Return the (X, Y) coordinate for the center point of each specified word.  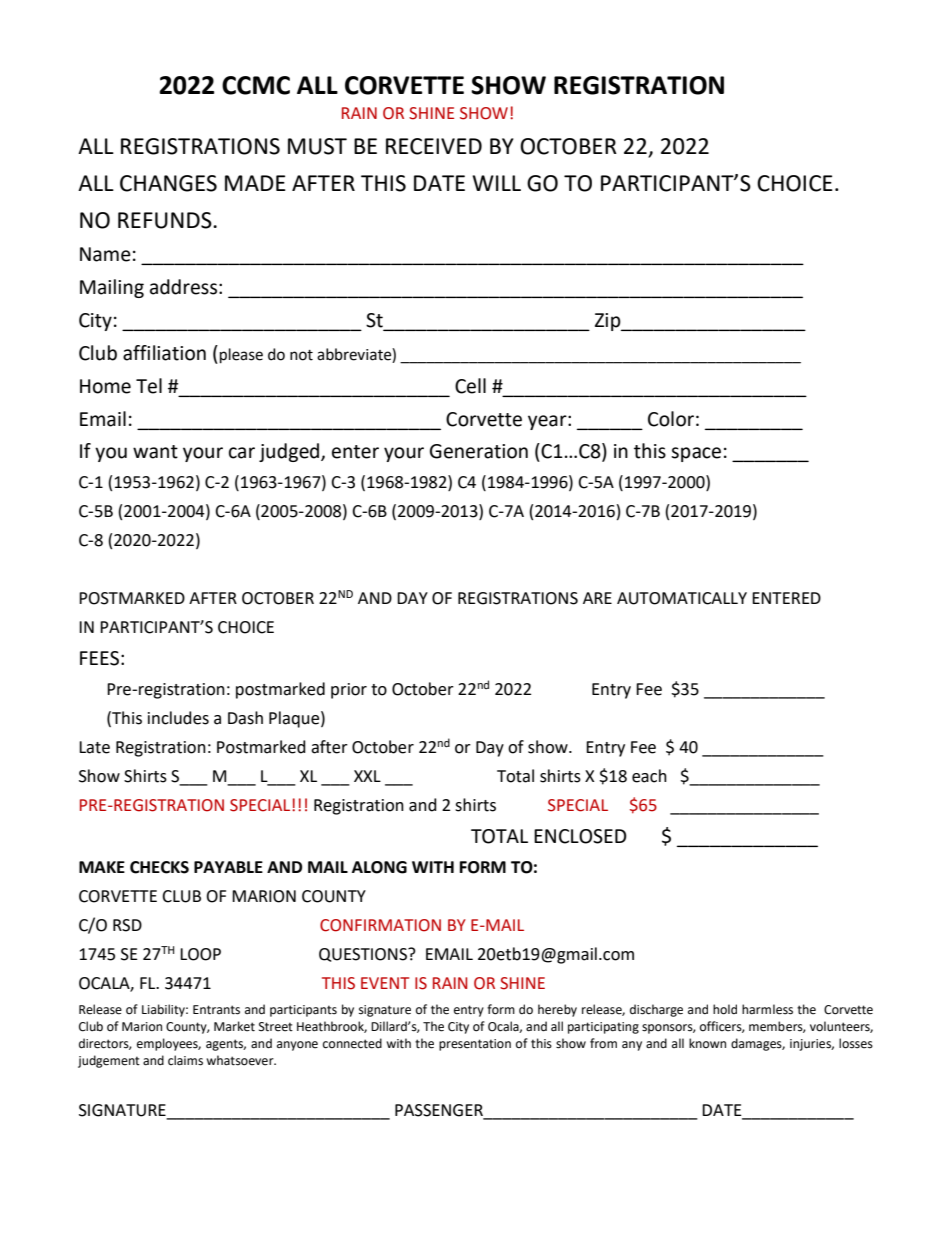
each (649, 776)
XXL (367, 776)
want (155, 452)
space (696, 454)
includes (178, 718)
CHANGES (168, 183)
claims (185, 1060)
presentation (475, 1045)
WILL (496, 183)
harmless (767, 1009)
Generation (479, 451)
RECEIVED (434, 146)
